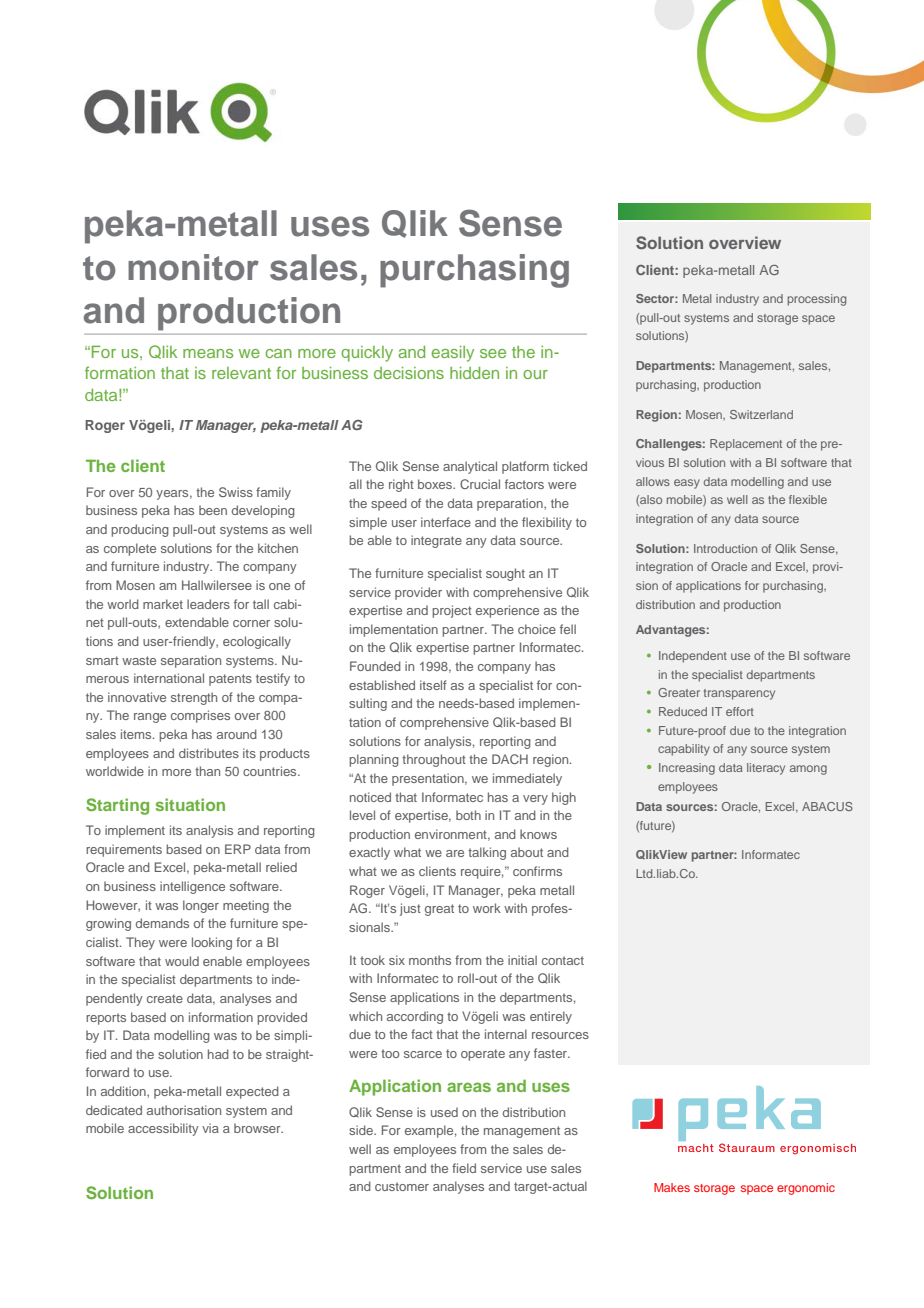  Describe the element at coordinates (213, 510) in the screenshot. I see `been` at that location.
